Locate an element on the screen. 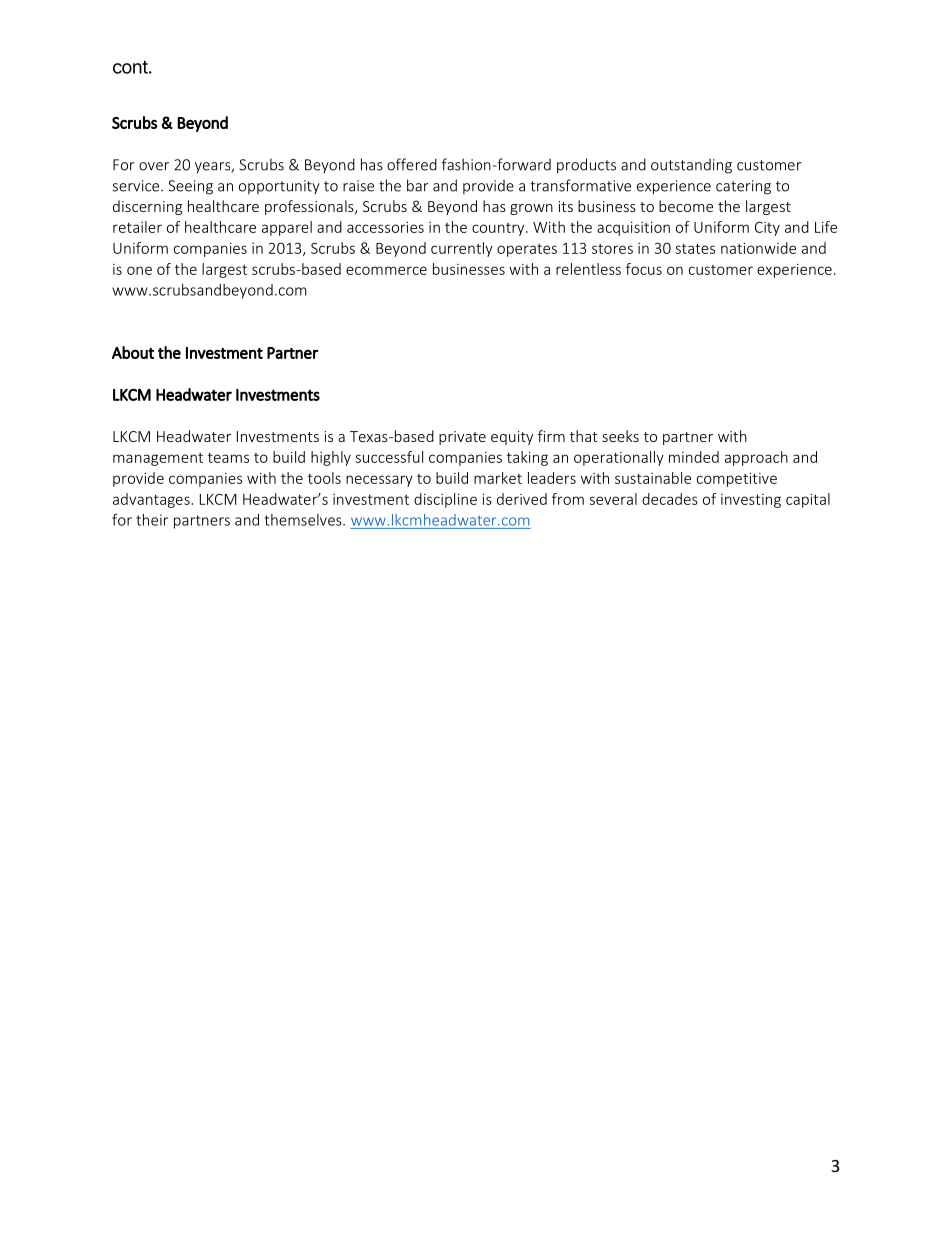 The image size is (952, 1233). About is located at coordinates (133, 352).
